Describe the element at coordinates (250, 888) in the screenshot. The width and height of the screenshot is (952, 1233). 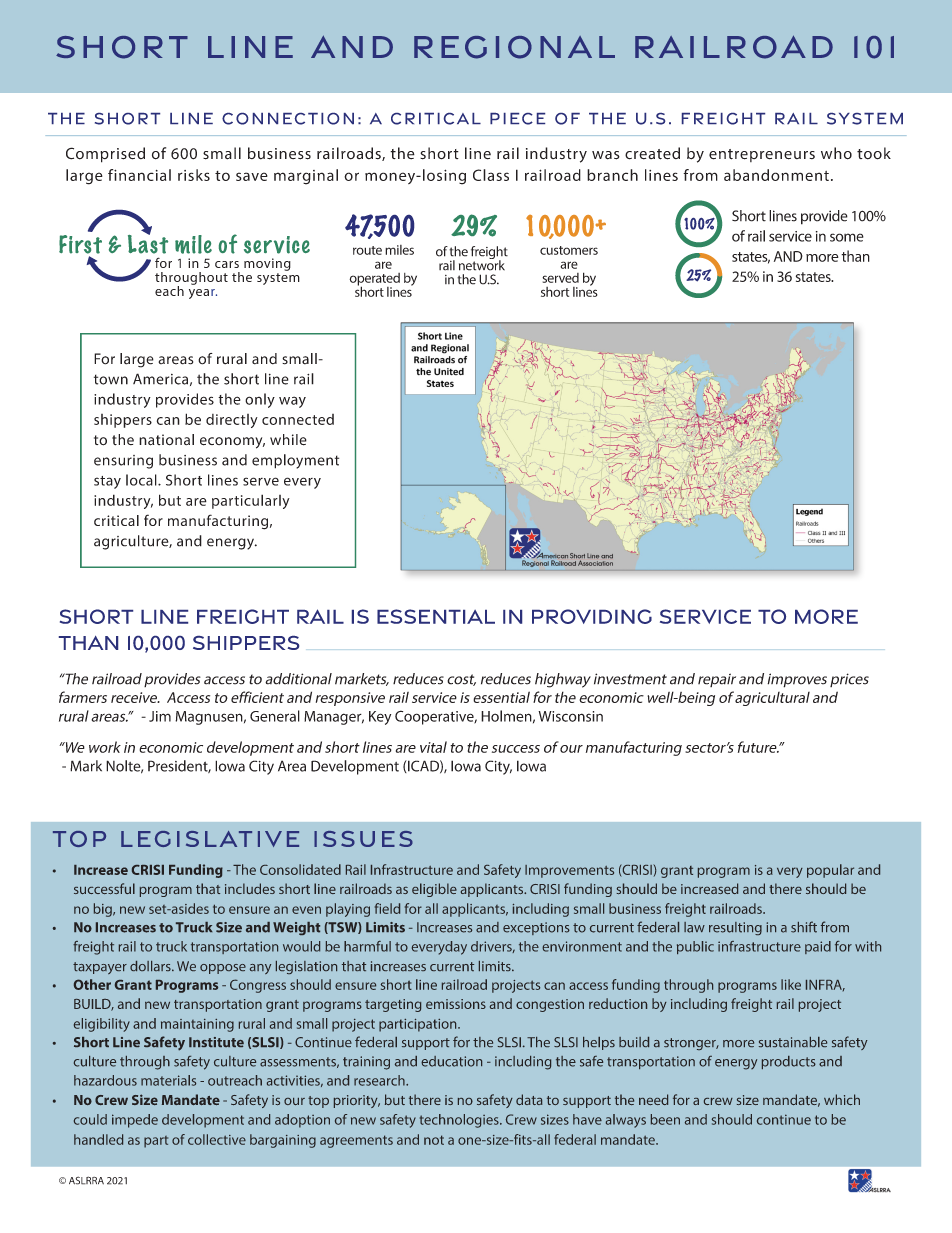
I see `includes` at that location.
